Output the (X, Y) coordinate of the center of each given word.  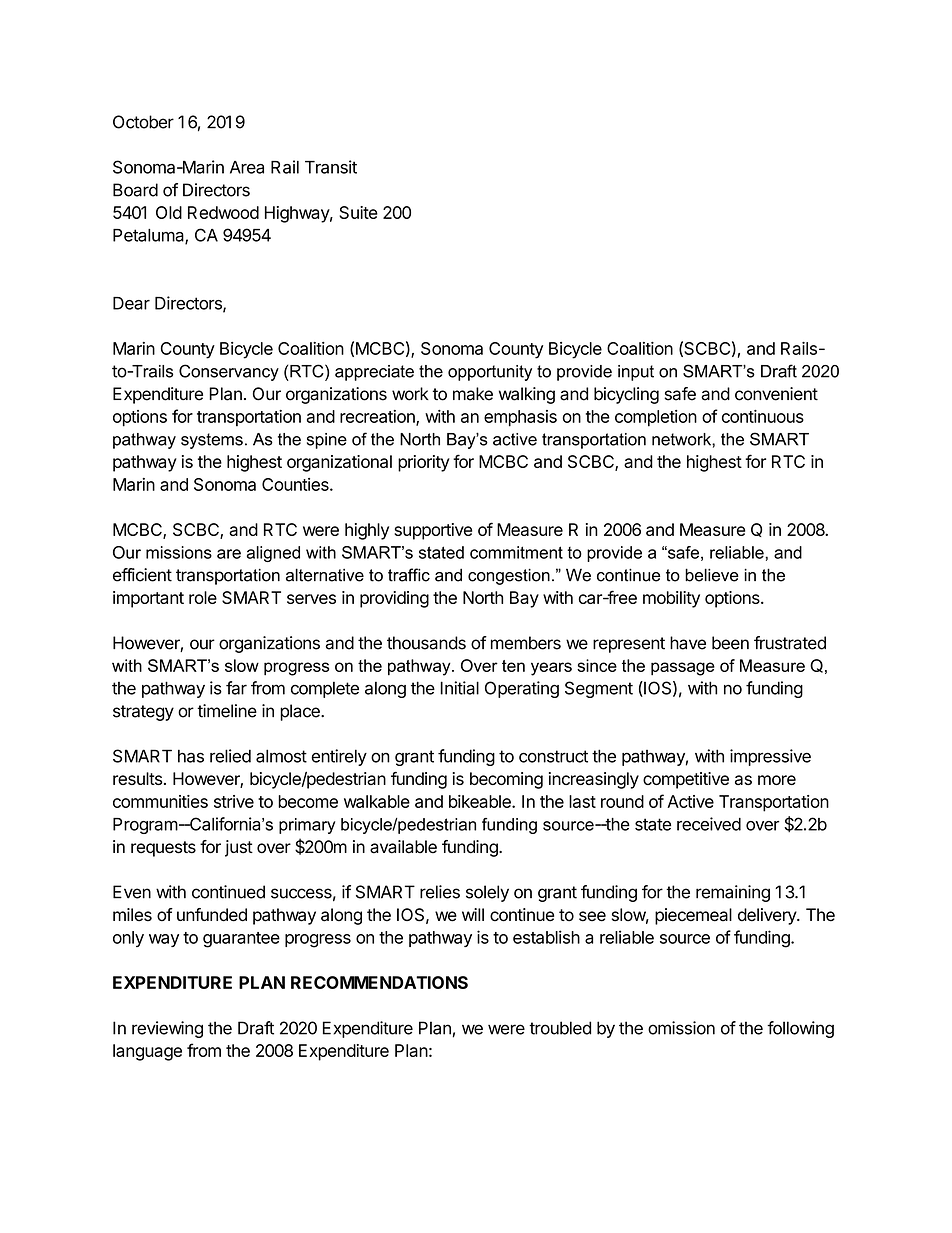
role (203, 597)
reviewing (167, 1029)
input (636, 373)
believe (712, 575)
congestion (509, 576)
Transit (331, 167)
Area (247, 167)
